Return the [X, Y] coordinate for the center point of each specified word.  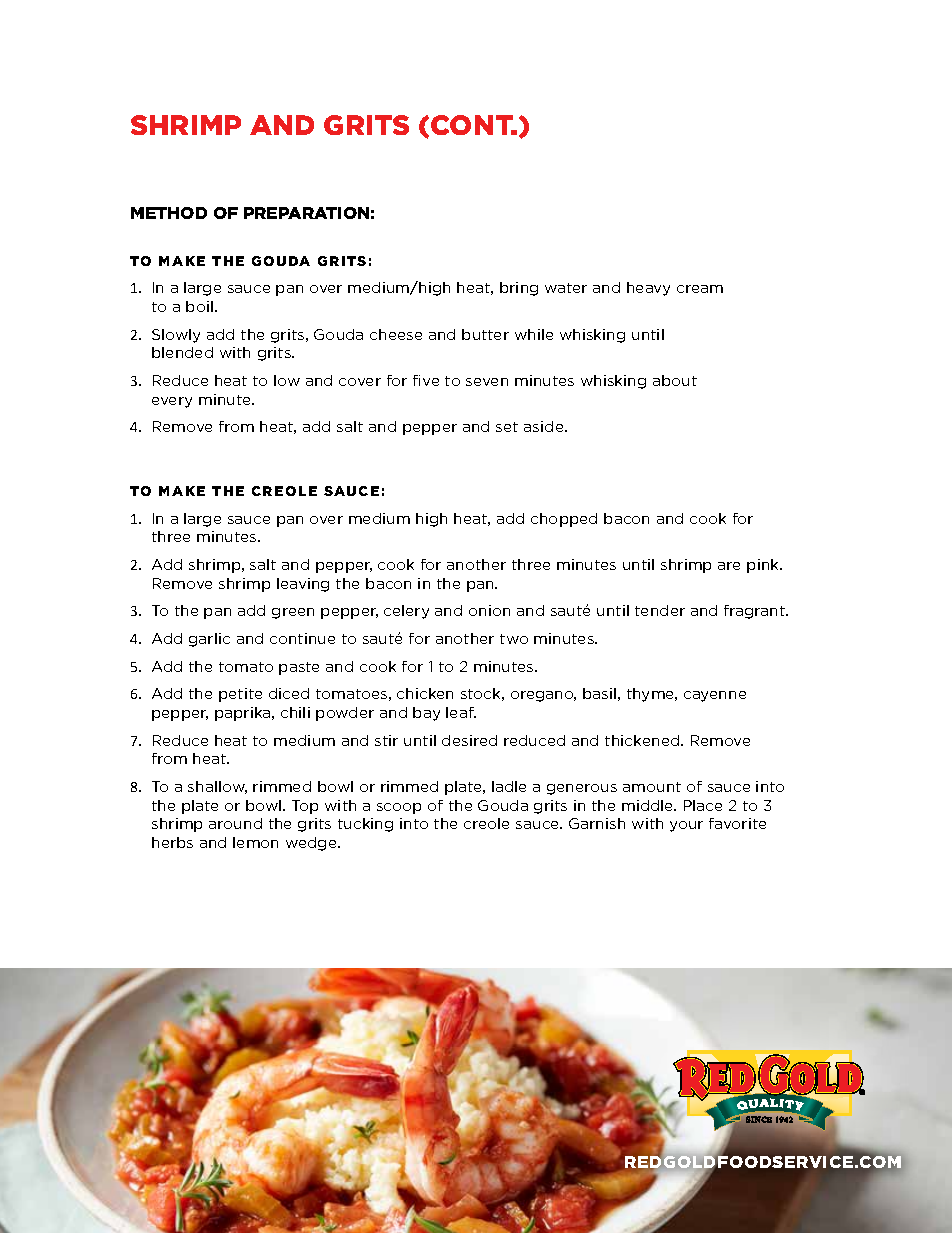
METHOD [169, 213]
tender [660, 610]
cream [700, 289]
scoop [399, 808]
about [675, 380]
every [172, 402]
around [235, 823]
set [507, 427]
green [293, 613]
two [514, 639]
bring [519, 289]
